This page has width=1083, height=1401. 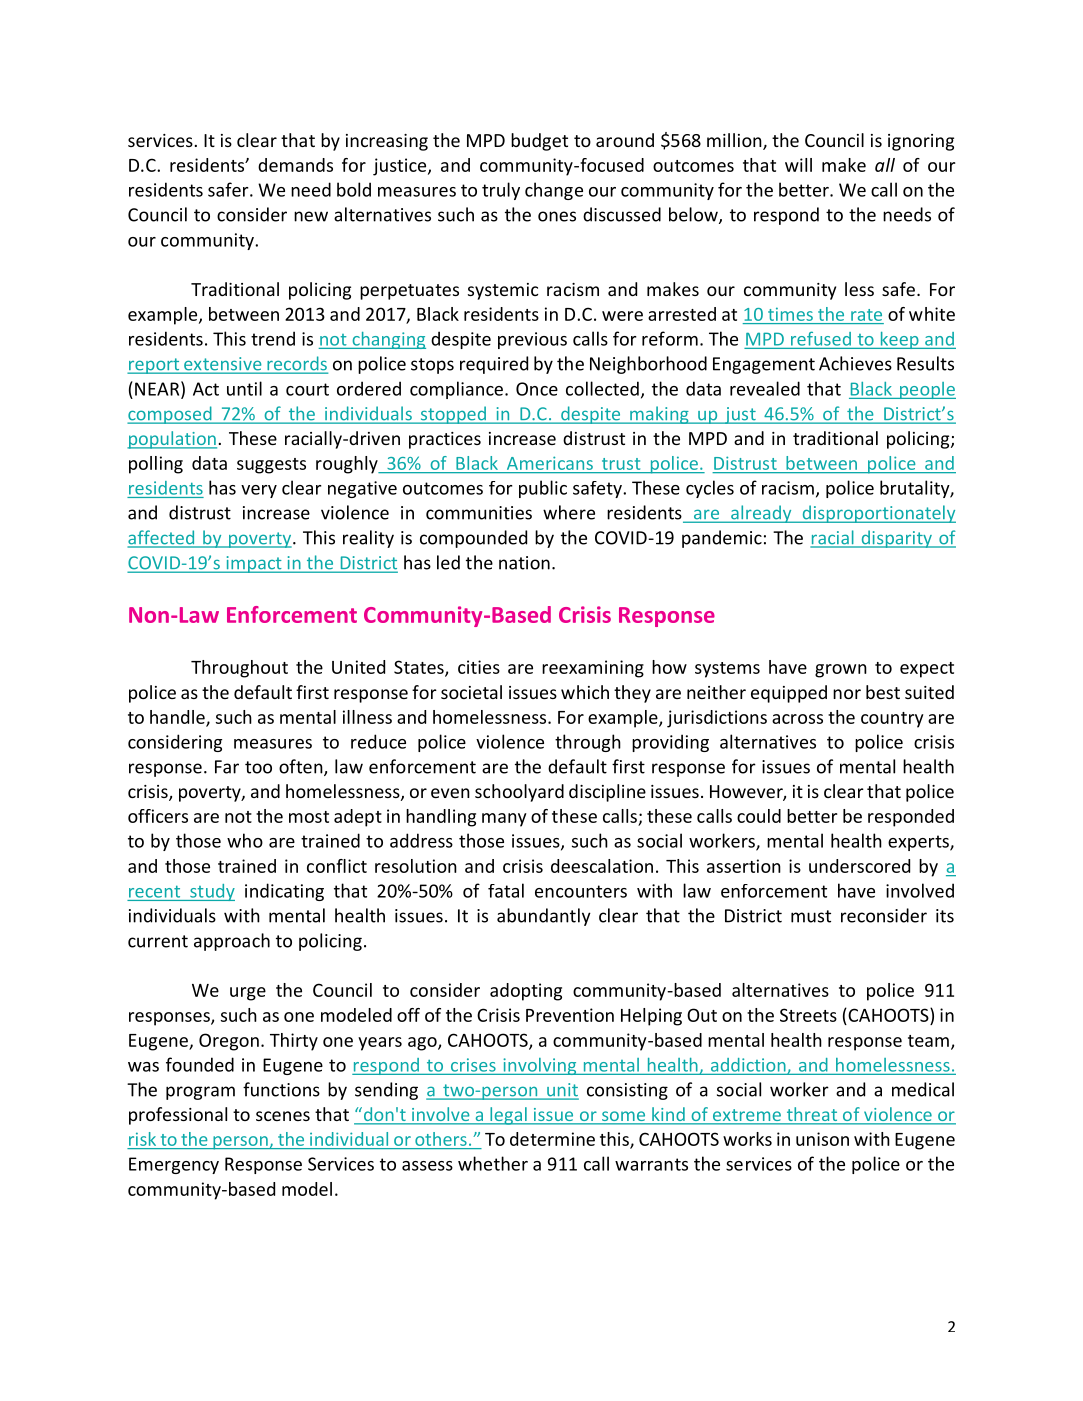 I want to click on scenes, so click(x=283, y=1116).
